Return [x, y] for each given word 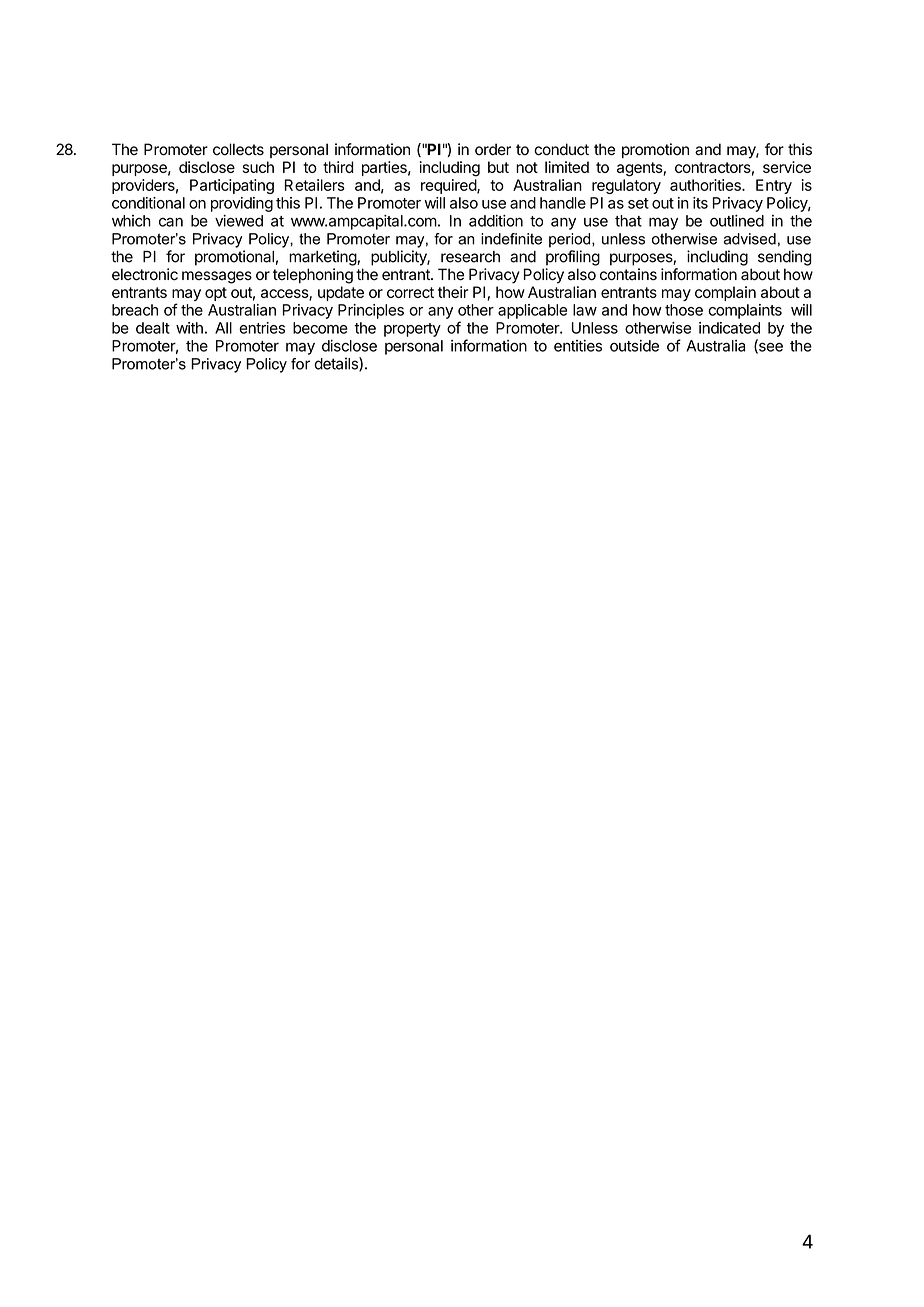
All [223, 328]
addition [496, 221]
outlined [737, 221]
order [493, 149]
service [787, 167]
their [453, 292]
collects [238, 149]
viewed [239, 221]
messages [217, 277]
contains [628, 274]
